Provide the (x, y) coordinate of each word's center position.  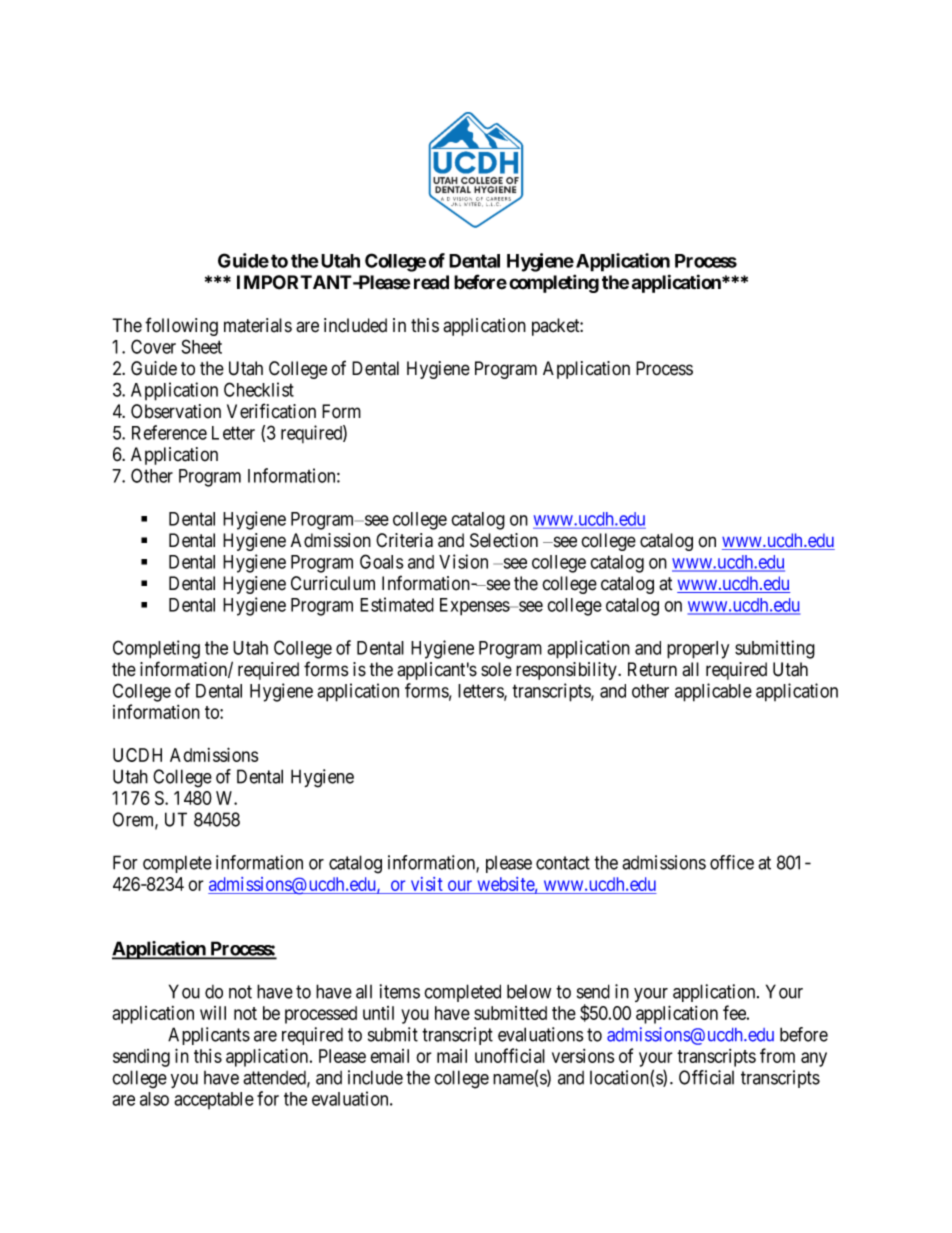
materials (258, 325)
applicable (713, 692)
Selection (504, 540)
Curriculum (333, 583)
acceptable (214, 1100)
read (431, 282)
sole (496, 669)
